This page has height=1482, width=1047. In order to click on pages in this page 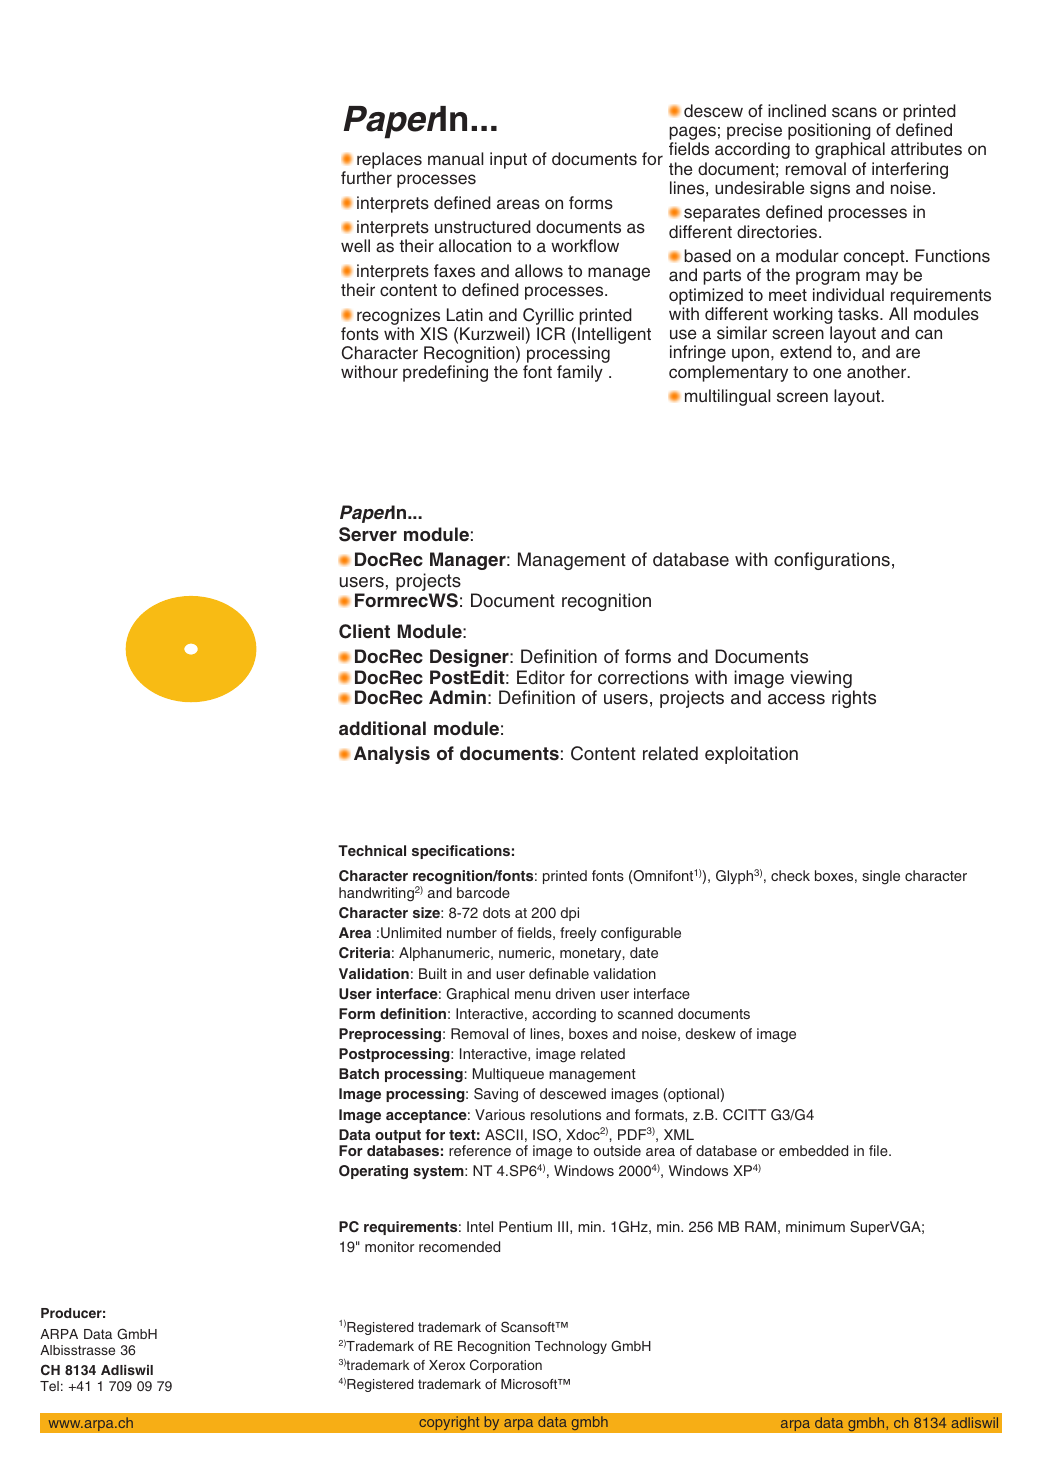, I will do `click(692, 134)`.
